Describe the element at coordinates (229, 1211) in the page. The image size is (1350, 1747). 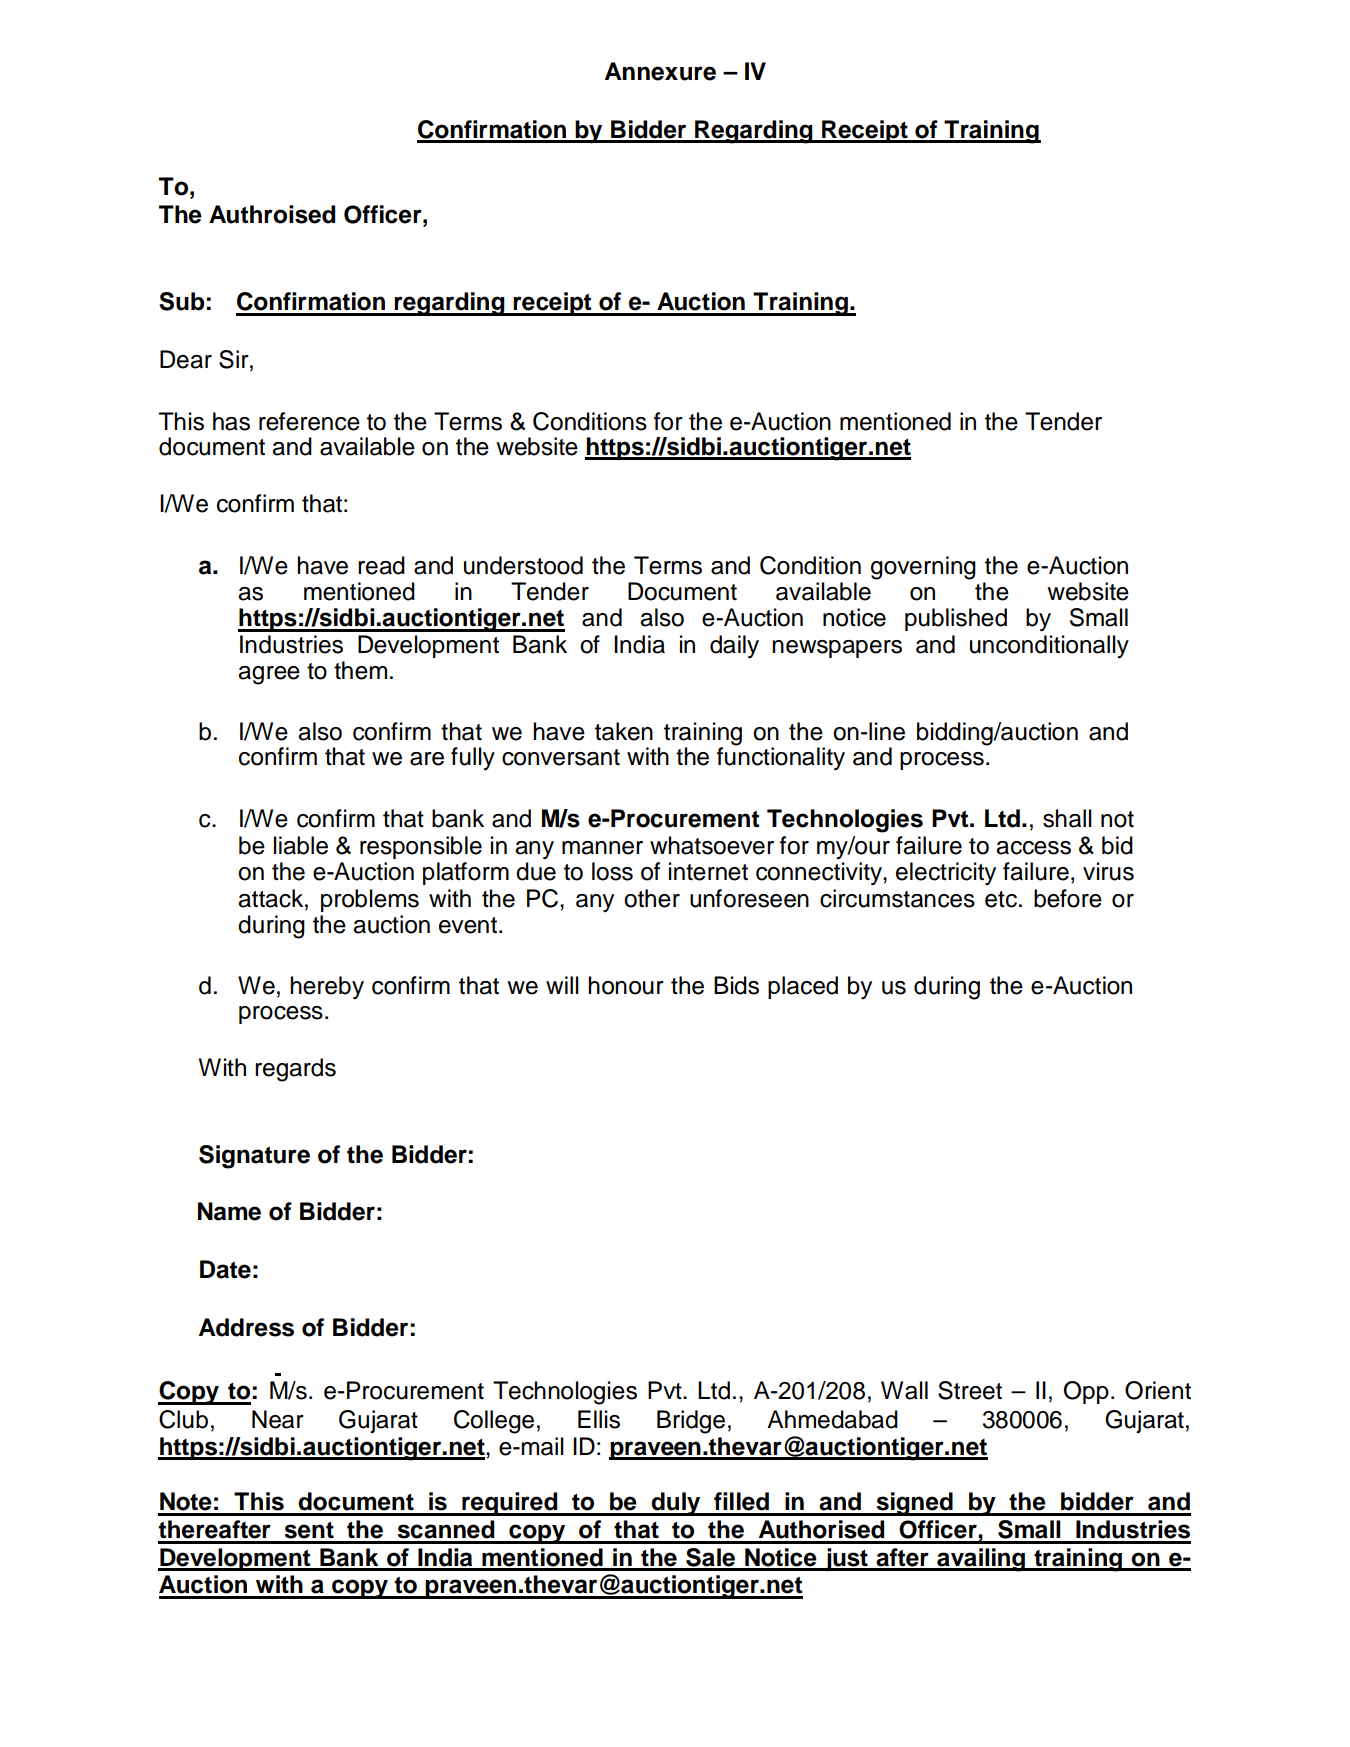
I see `Name` at that location.
